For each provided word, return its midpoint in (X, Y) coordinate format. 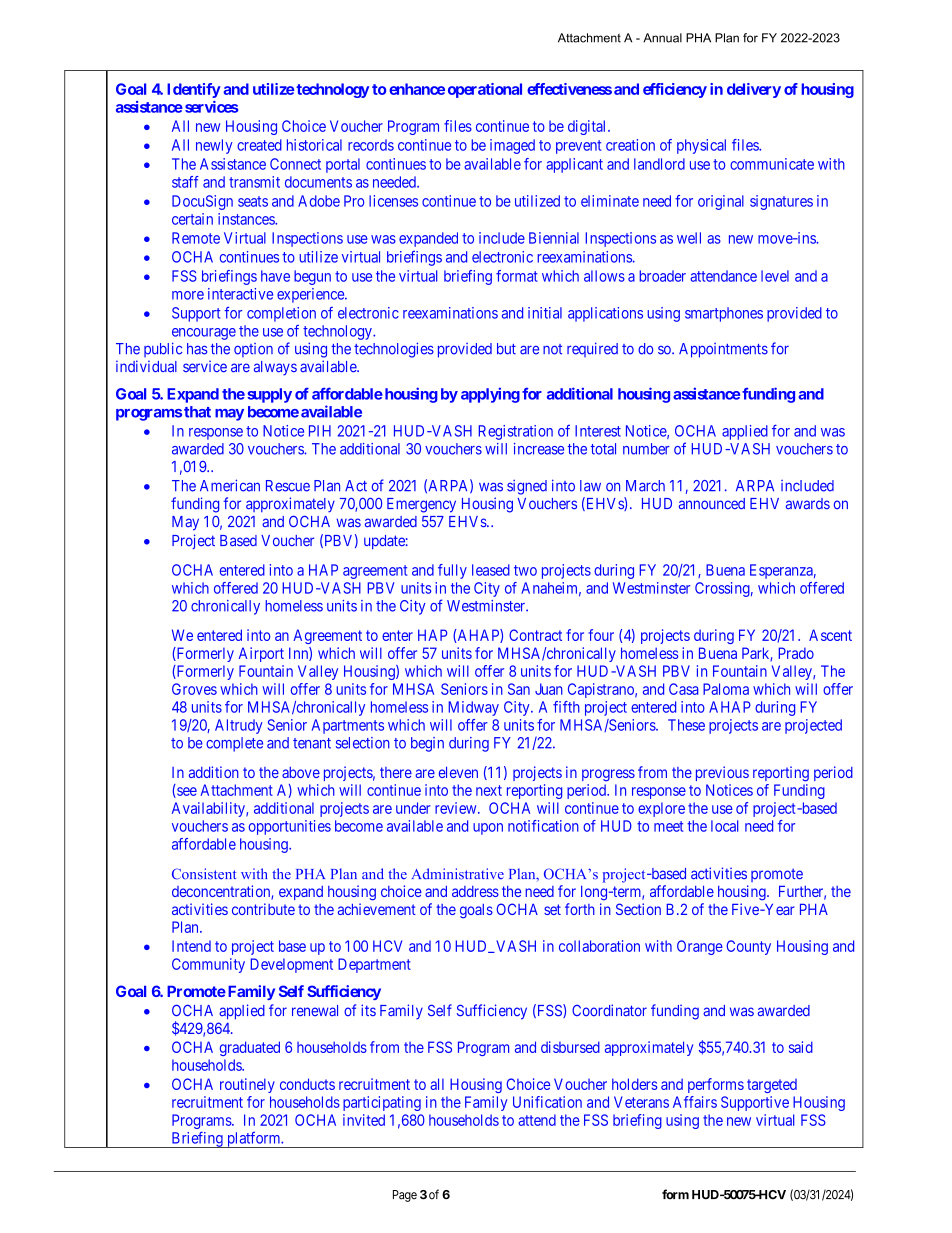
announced (712, 503)
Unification (547, 1102)
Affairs (695, 1102)
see (186, 792)
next (489, 790)
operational (485, 90)
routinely (247, 1085)
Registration (515, 432)
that (197, 412)
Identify (194, 90)
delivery (754, 90)
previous (722, 773)
